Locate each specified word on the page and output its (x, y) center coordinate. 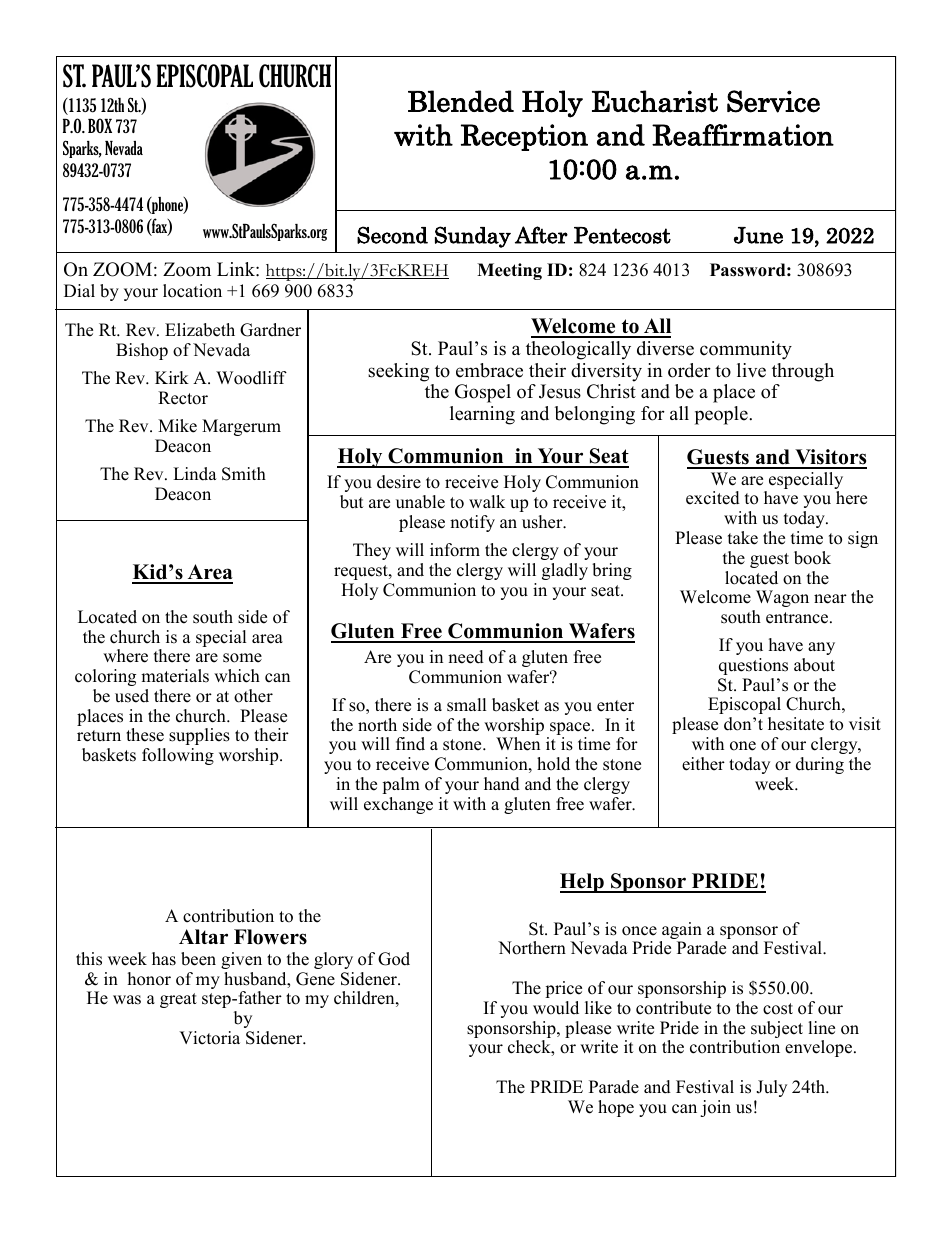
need (466, 657)
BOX (100, 125)
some (242, 658)
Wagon (782, 598)
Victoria (209, 1038)
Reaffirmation (743, 135)
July (771, 1088)
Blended (461, 101)
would (556, 1008)
